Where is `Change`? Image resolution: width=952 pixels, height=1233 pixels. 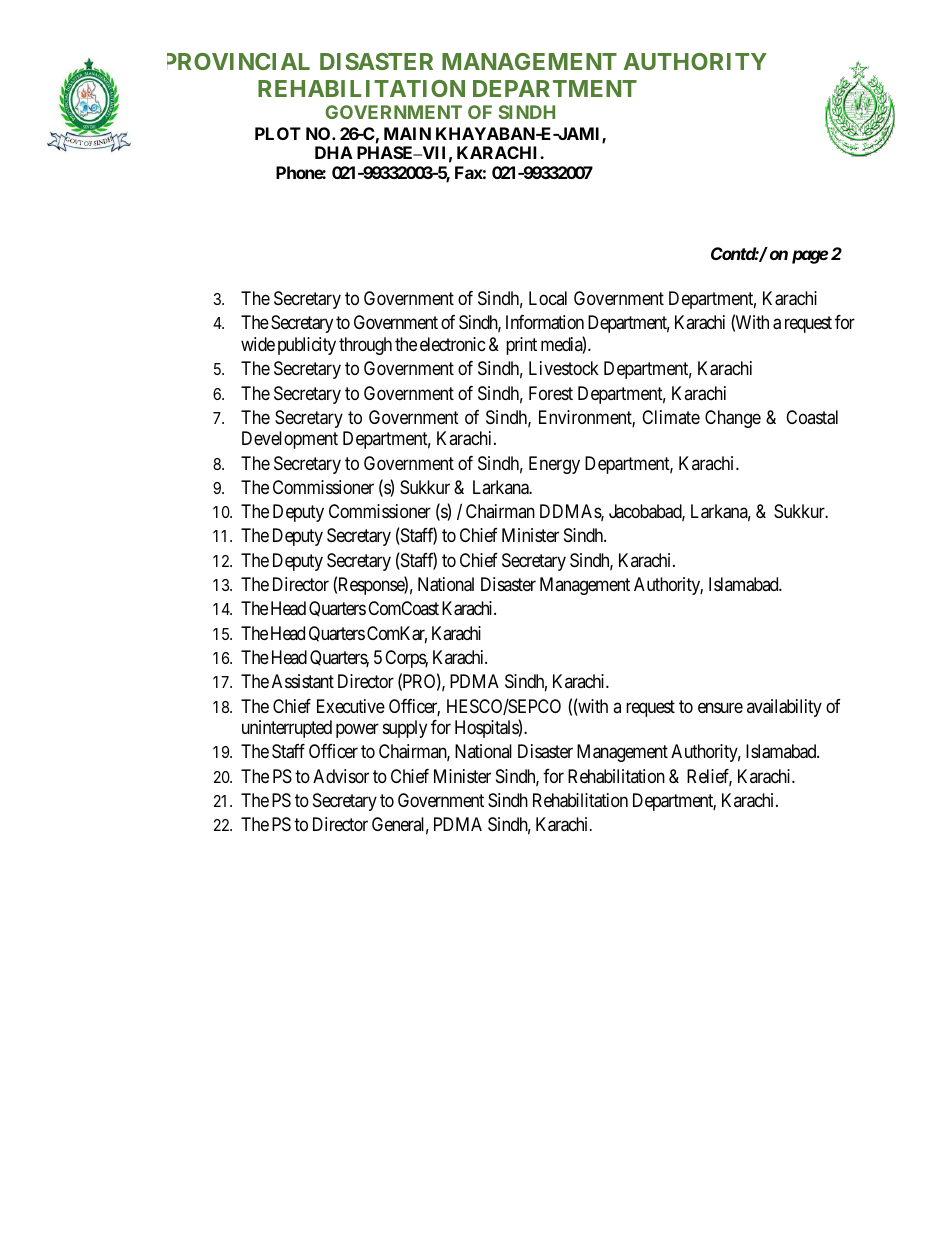 Change is located at coordinates (733, 419).
